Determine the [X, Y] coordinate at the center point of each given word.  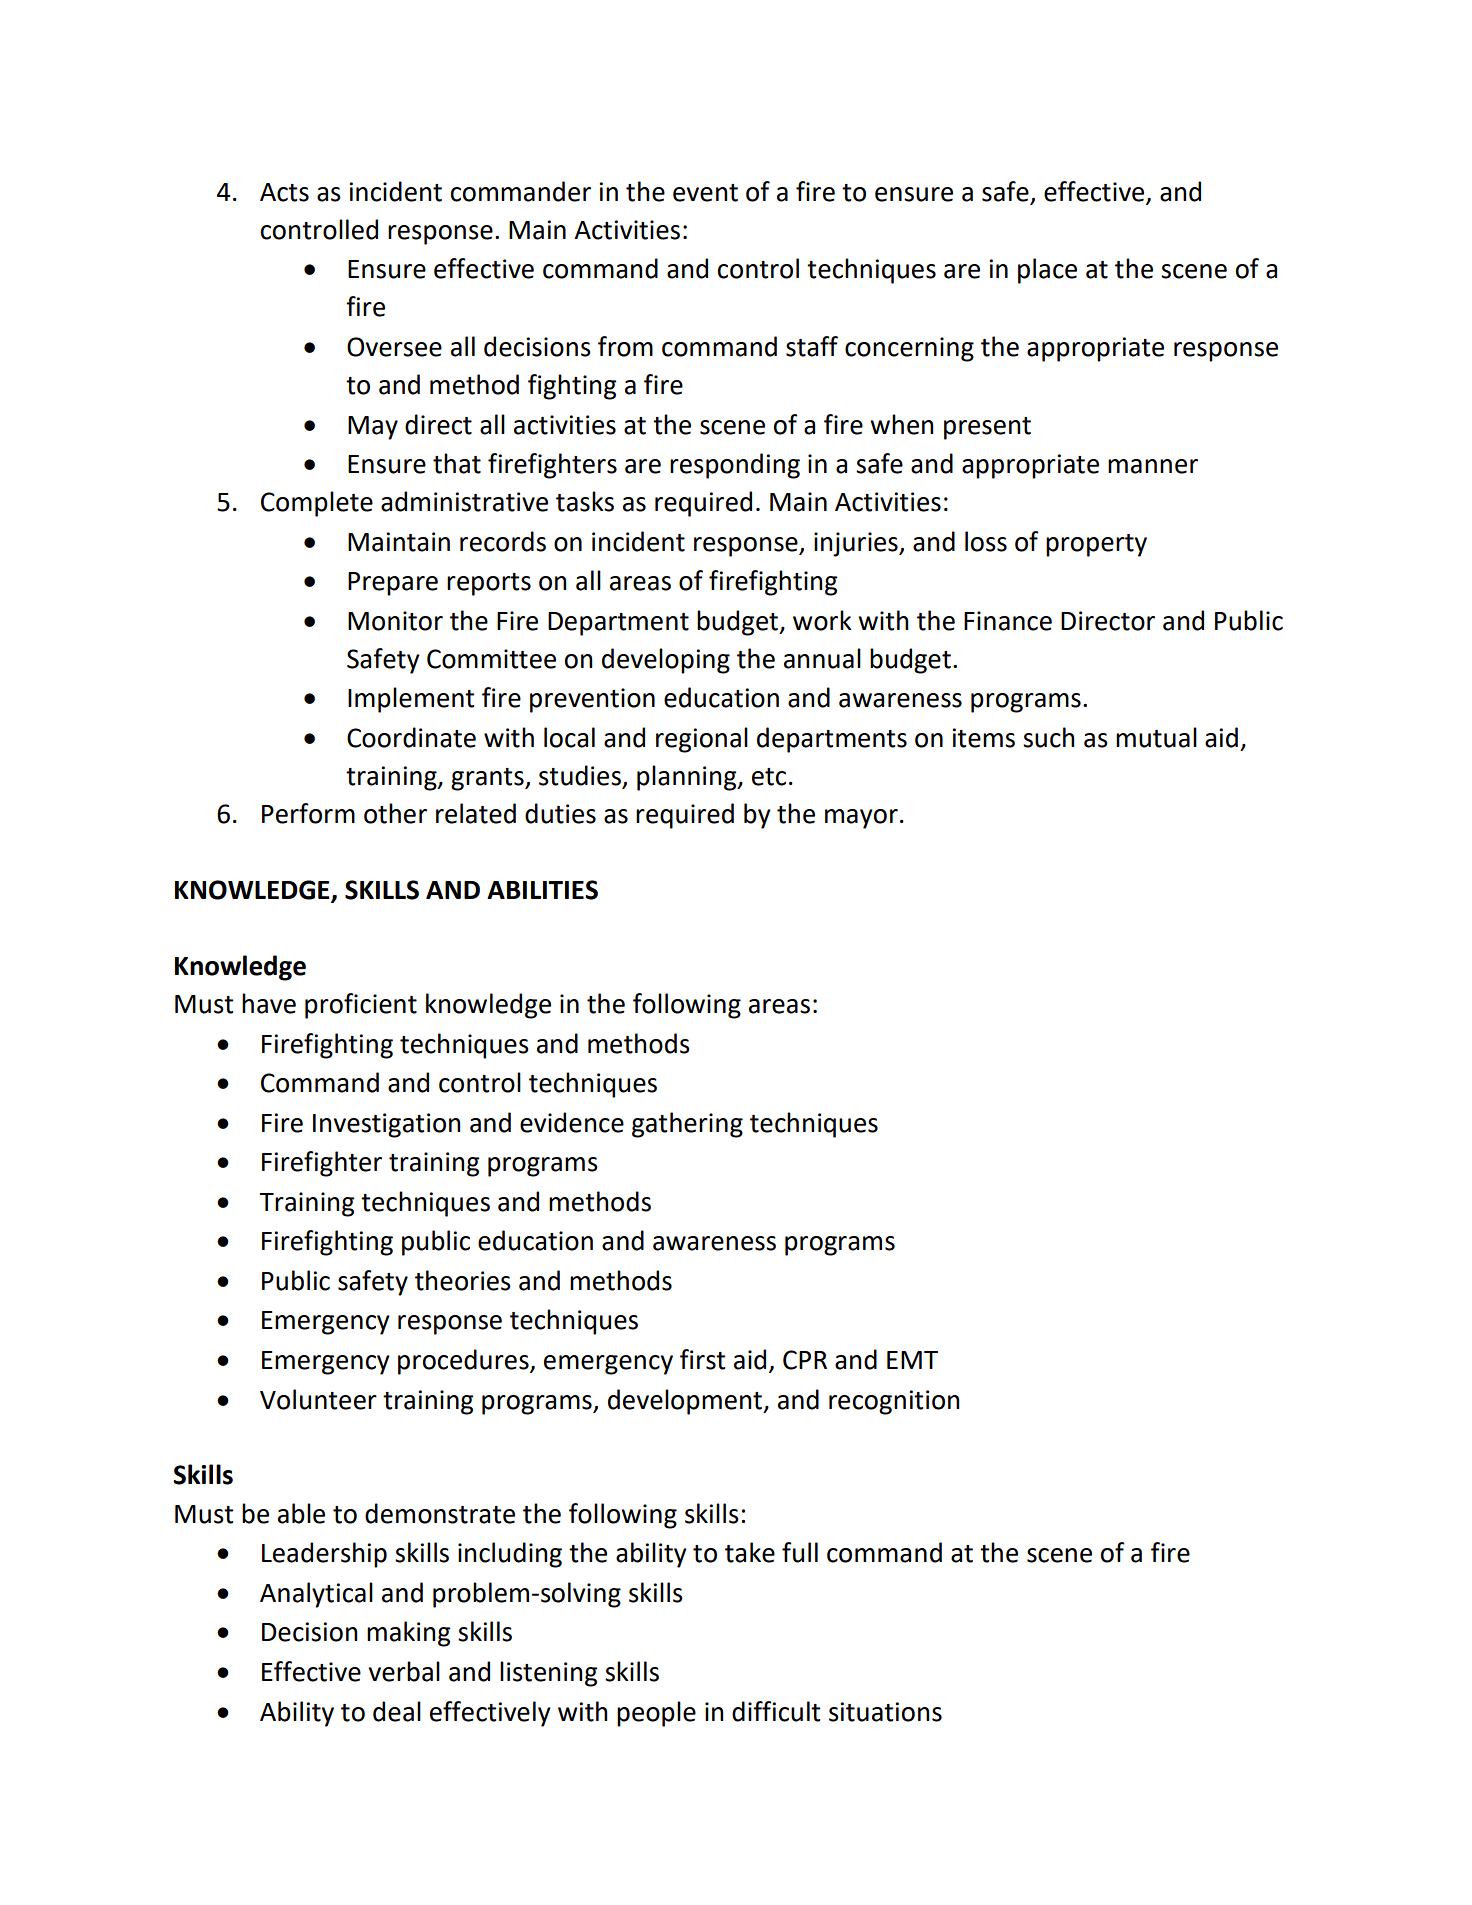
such [1049, 737]
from [625, 346]
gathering [687, 1125]
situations [885, 1712]
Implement [411, 700]
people [656, 1714]
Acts [284, 192]
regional [702, 740]
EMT [912, 1360]
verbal [404, 1671]
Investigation [387, 1125]
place [1047, 271]
